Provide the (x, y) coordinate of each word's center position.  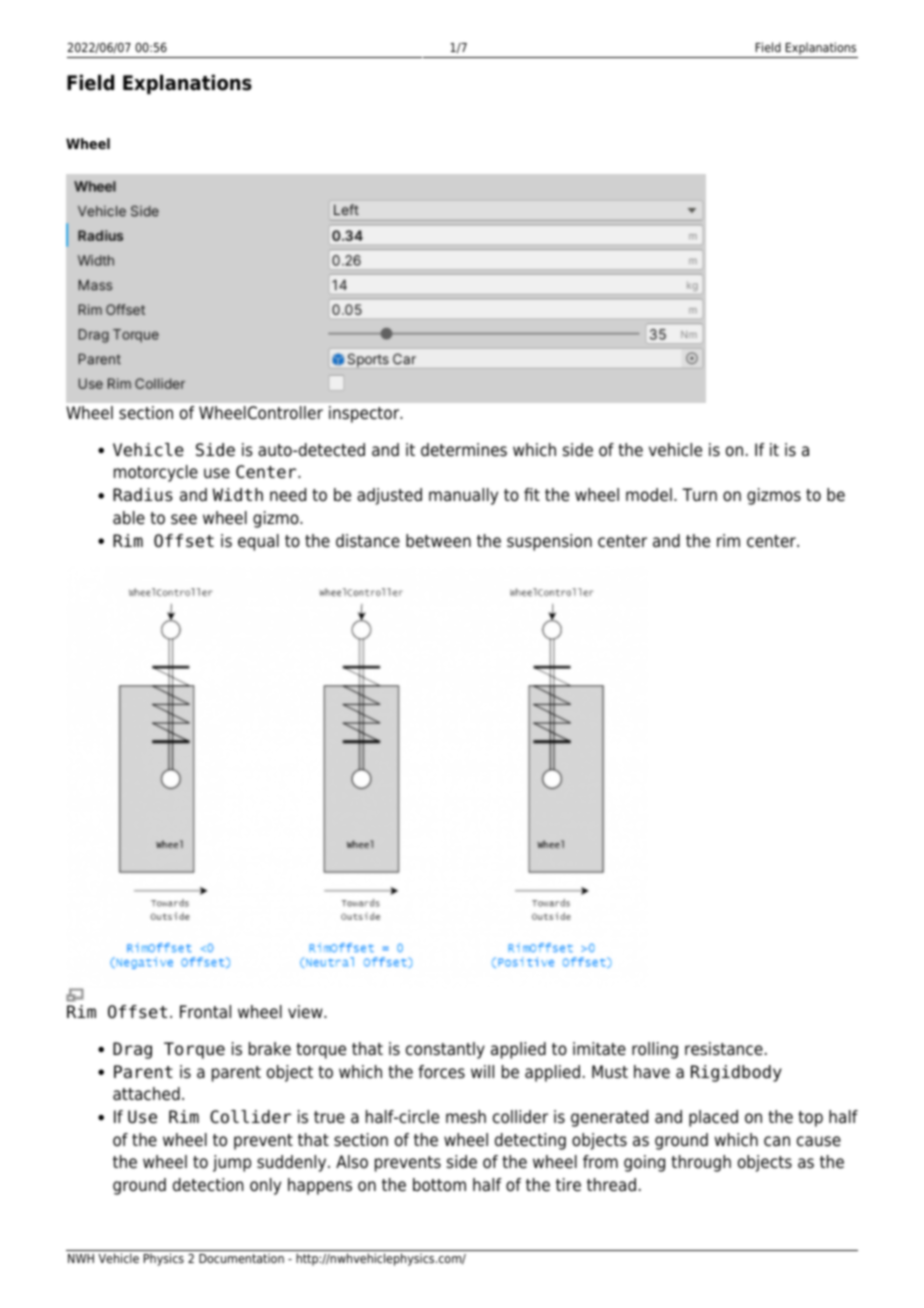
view (306, 1012)
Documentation (241, 1258)
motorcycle (156, 473)
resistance (724, 1049)
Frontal (205, 1012)
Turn (699, 495)
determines (464, 450)
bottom (439, 1185)
